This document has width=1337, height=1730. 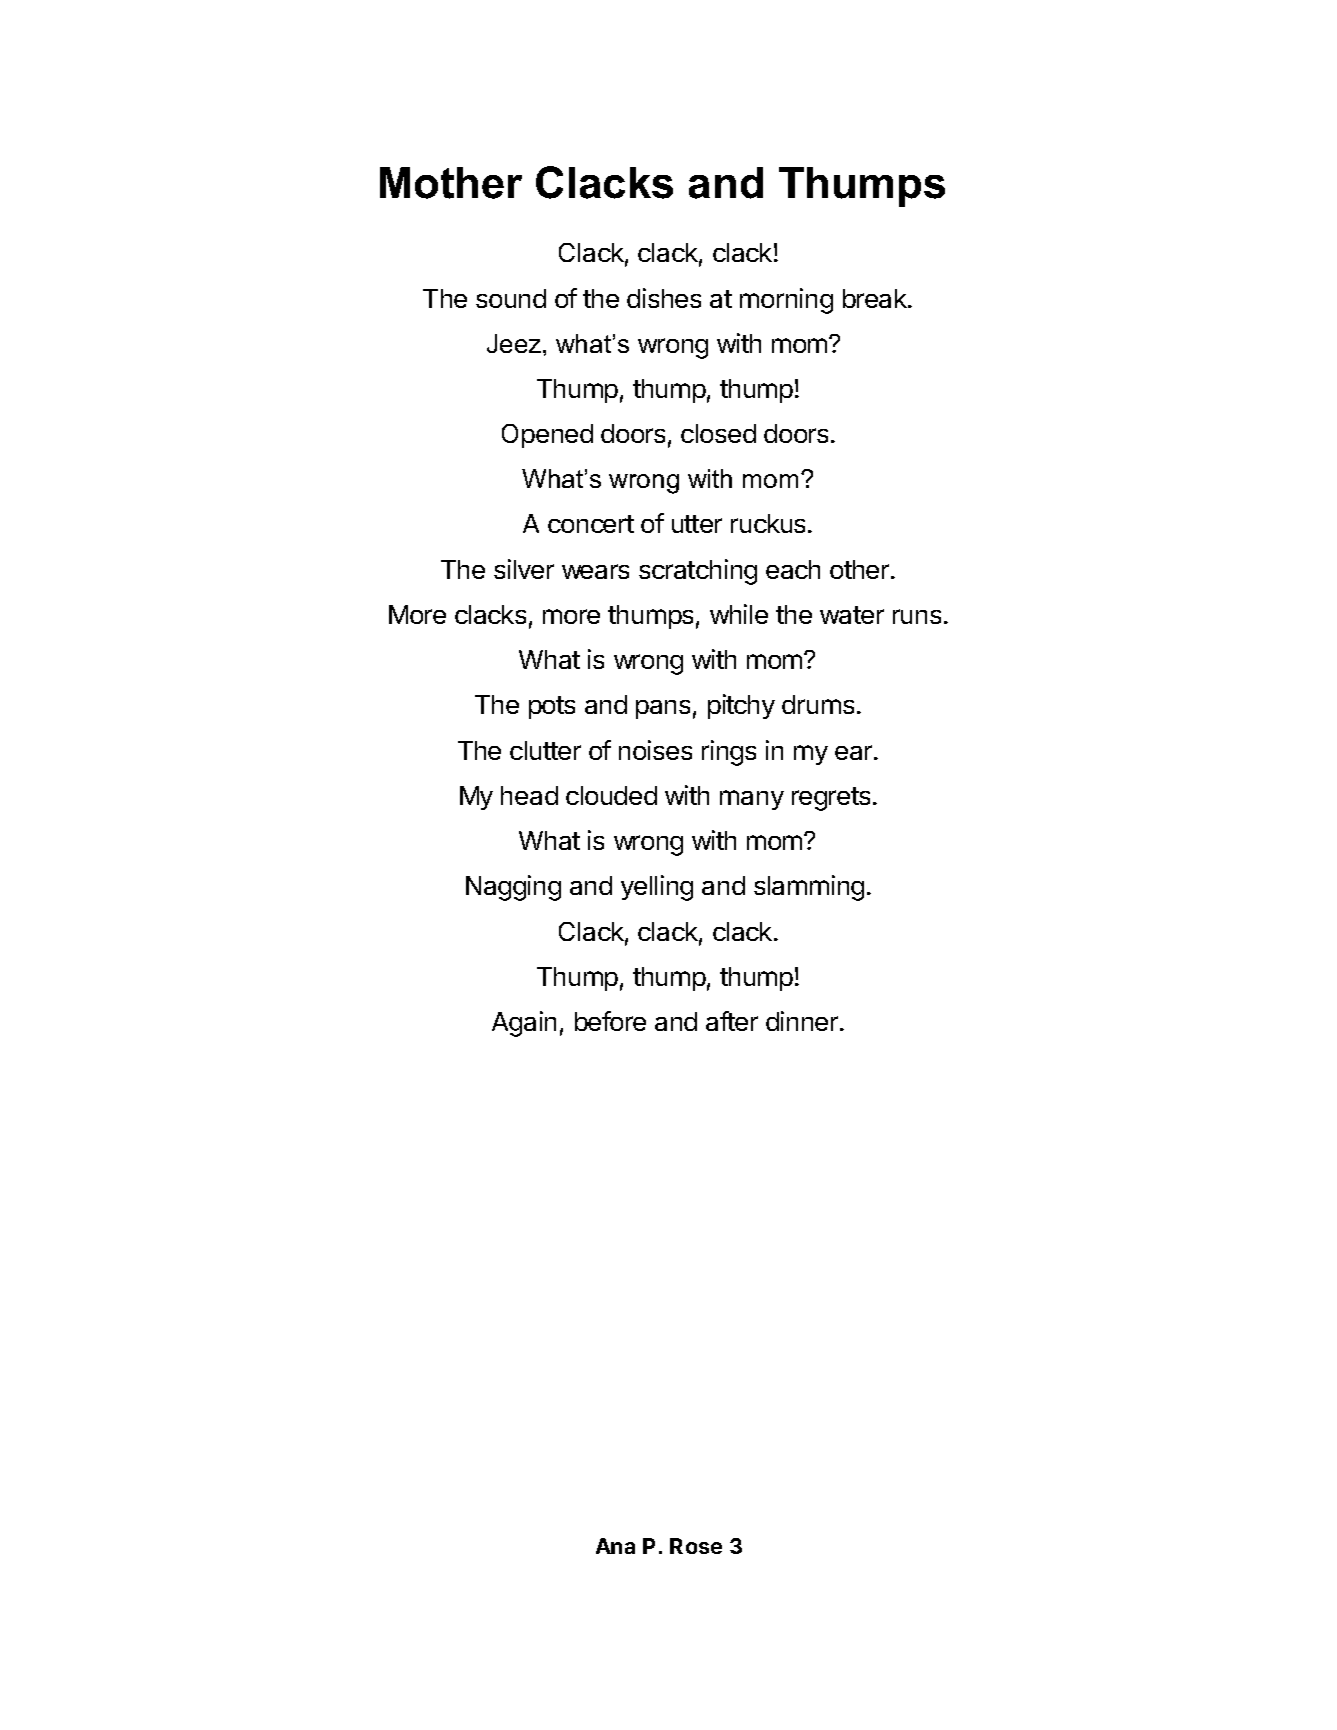 What do you see at coordinates (802, 1021) in the document?
I see `dinner` at bounding box center [802, 1021].
